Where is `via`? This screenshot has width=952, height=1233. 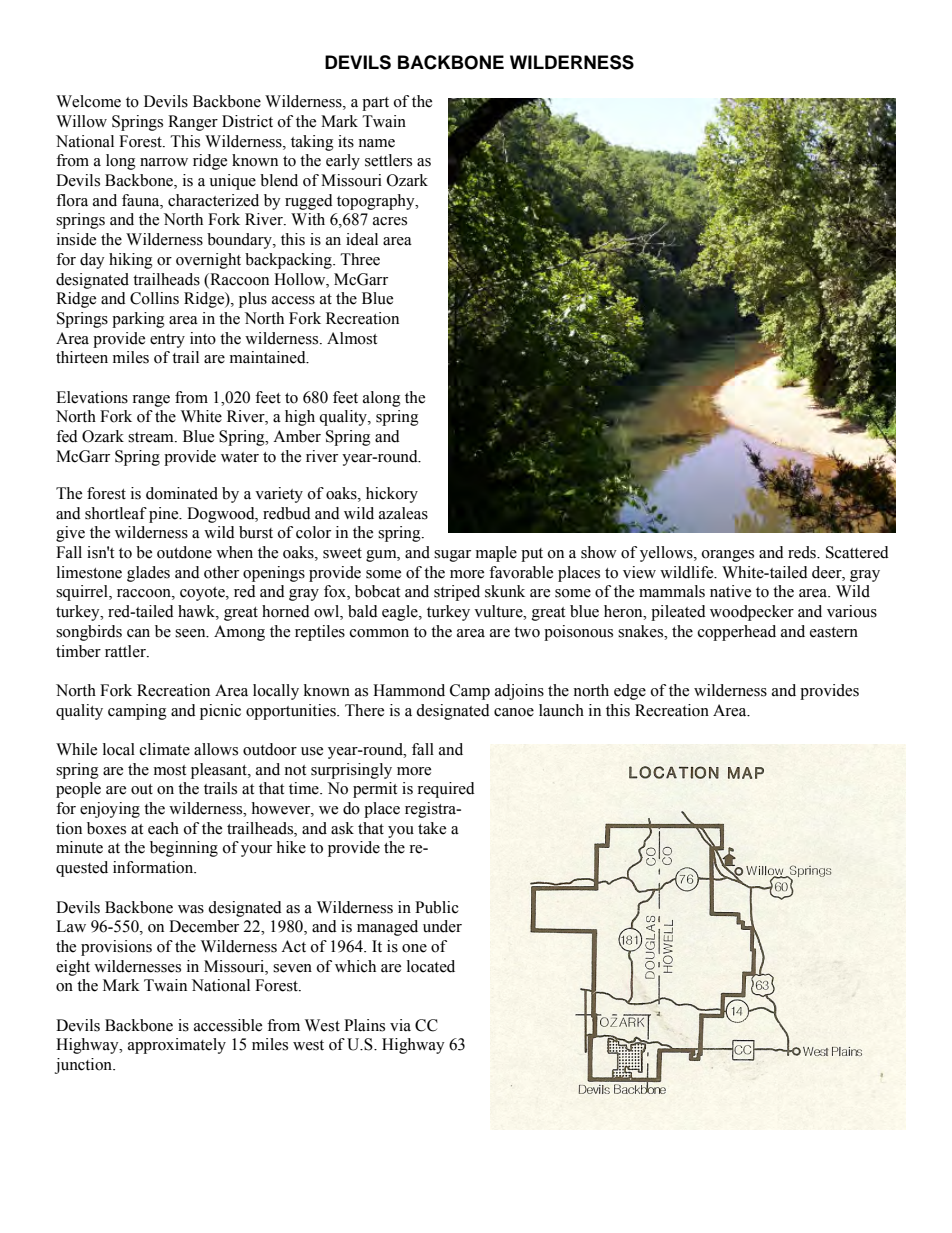
via is located at coordinates (400, 1025).
